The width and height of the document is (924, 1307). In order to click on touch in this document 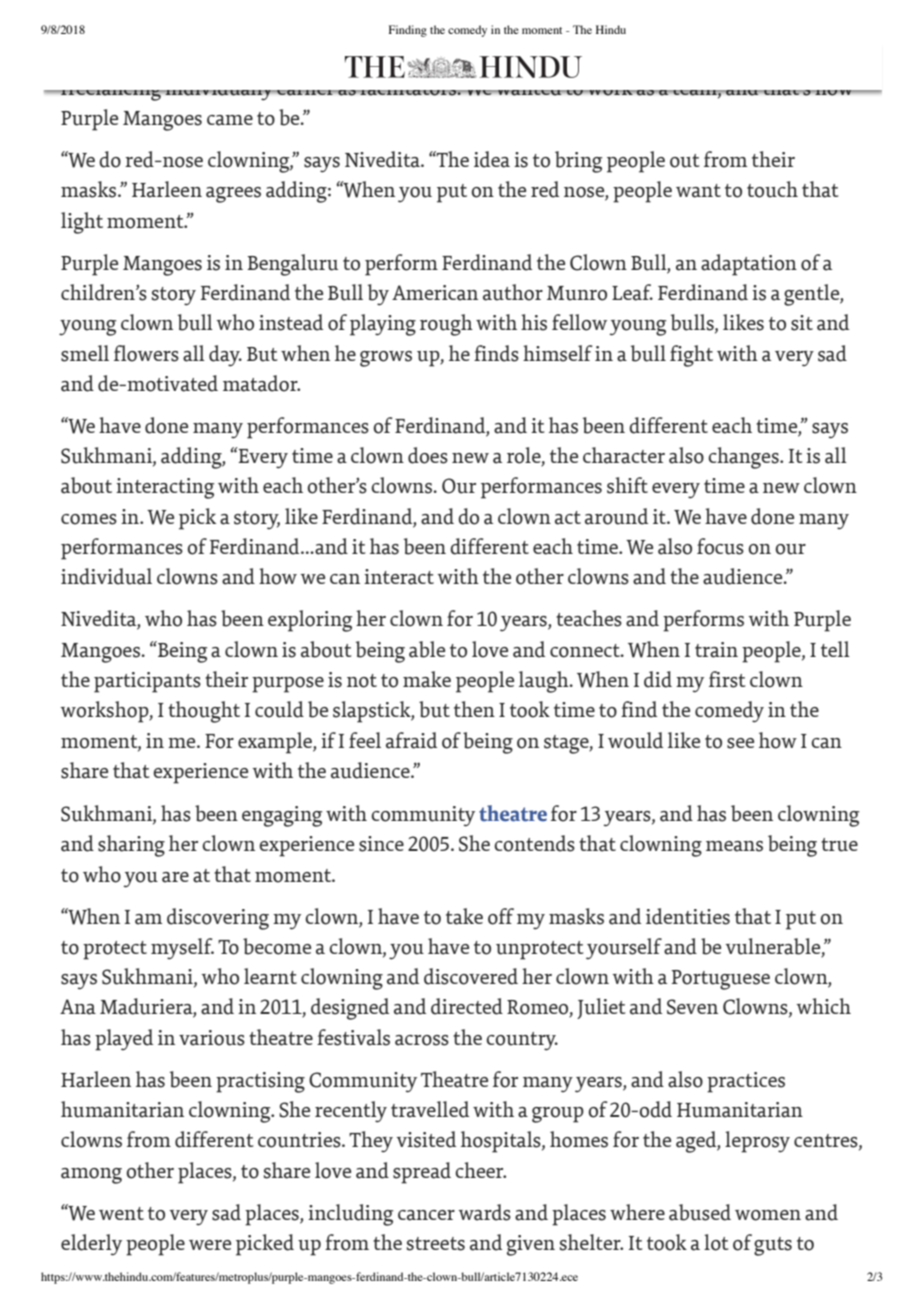, I will do `click(772, 189)`.
